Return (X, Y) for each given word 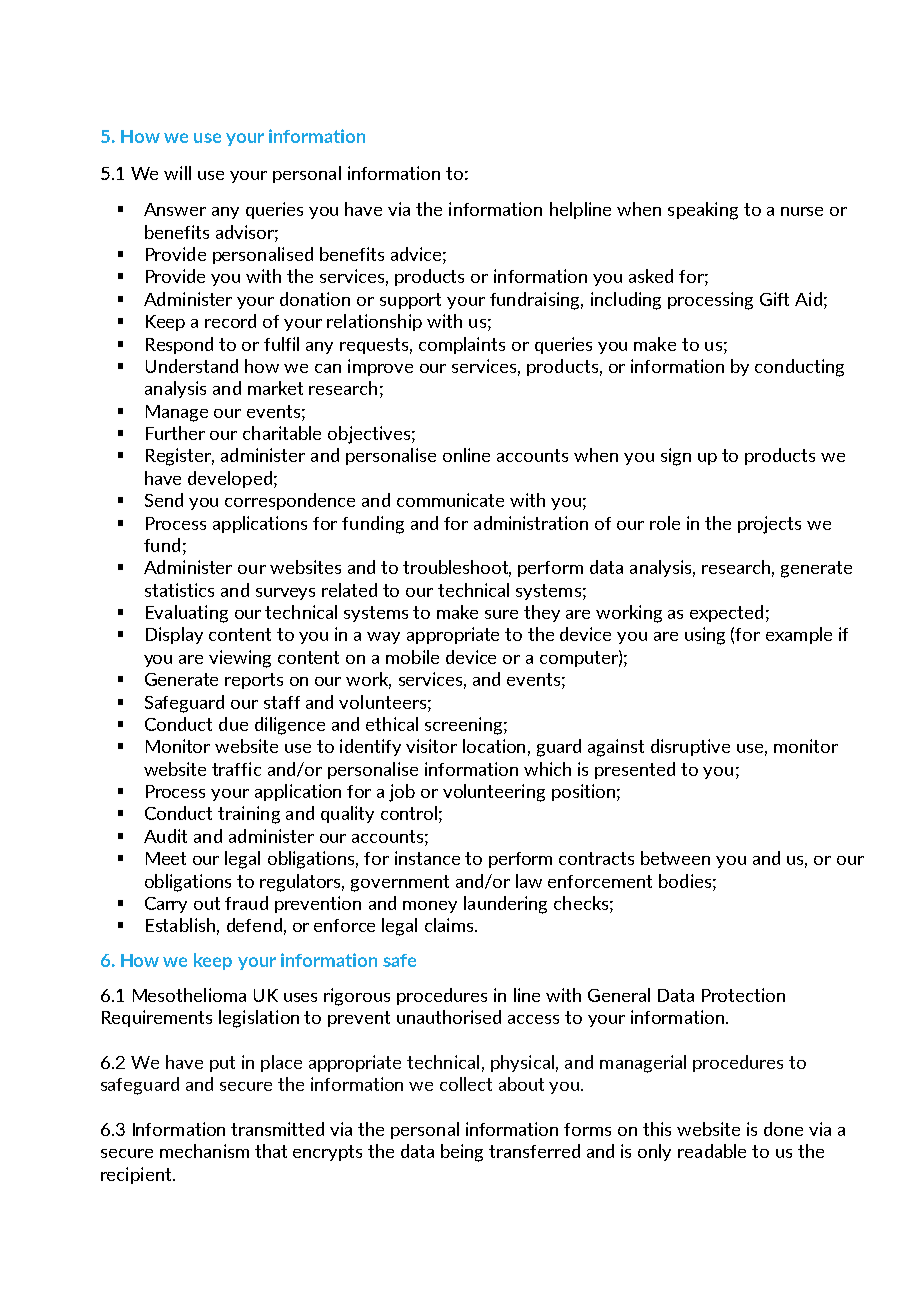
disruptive (690, 747)
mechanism (204, 1151)
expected (726, 613)
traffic (236, 769)
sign (676, 457)
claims (450, 925)
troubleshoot (457, 568)
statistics (179, 590)
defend (254, 925)
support (410, 301)
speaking (703, 211)
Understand (192, 366)
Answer (175, 209)
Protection (743, 995)
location (494, 746)
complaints (462, 345)
